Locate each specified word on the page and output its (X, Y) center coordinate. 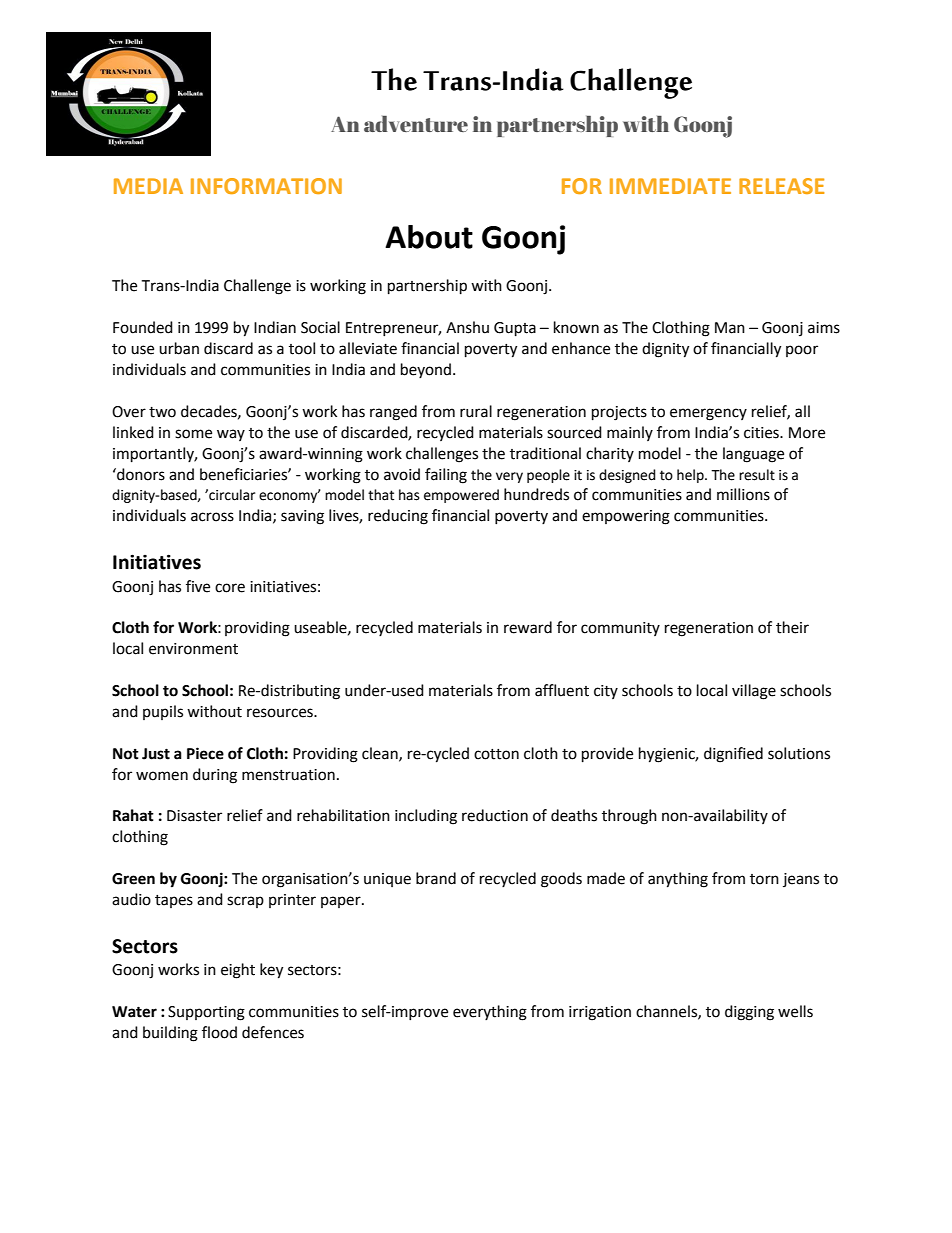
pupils (163, 712)
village (754, 692)
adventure (416, 124)
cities (762, 433)
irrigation (600, 1013)
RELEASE (781, 186)
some (193, 434)
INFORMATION (266, 186)
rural (476, 411)
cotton (496, 754)
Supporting (206, 1013)
